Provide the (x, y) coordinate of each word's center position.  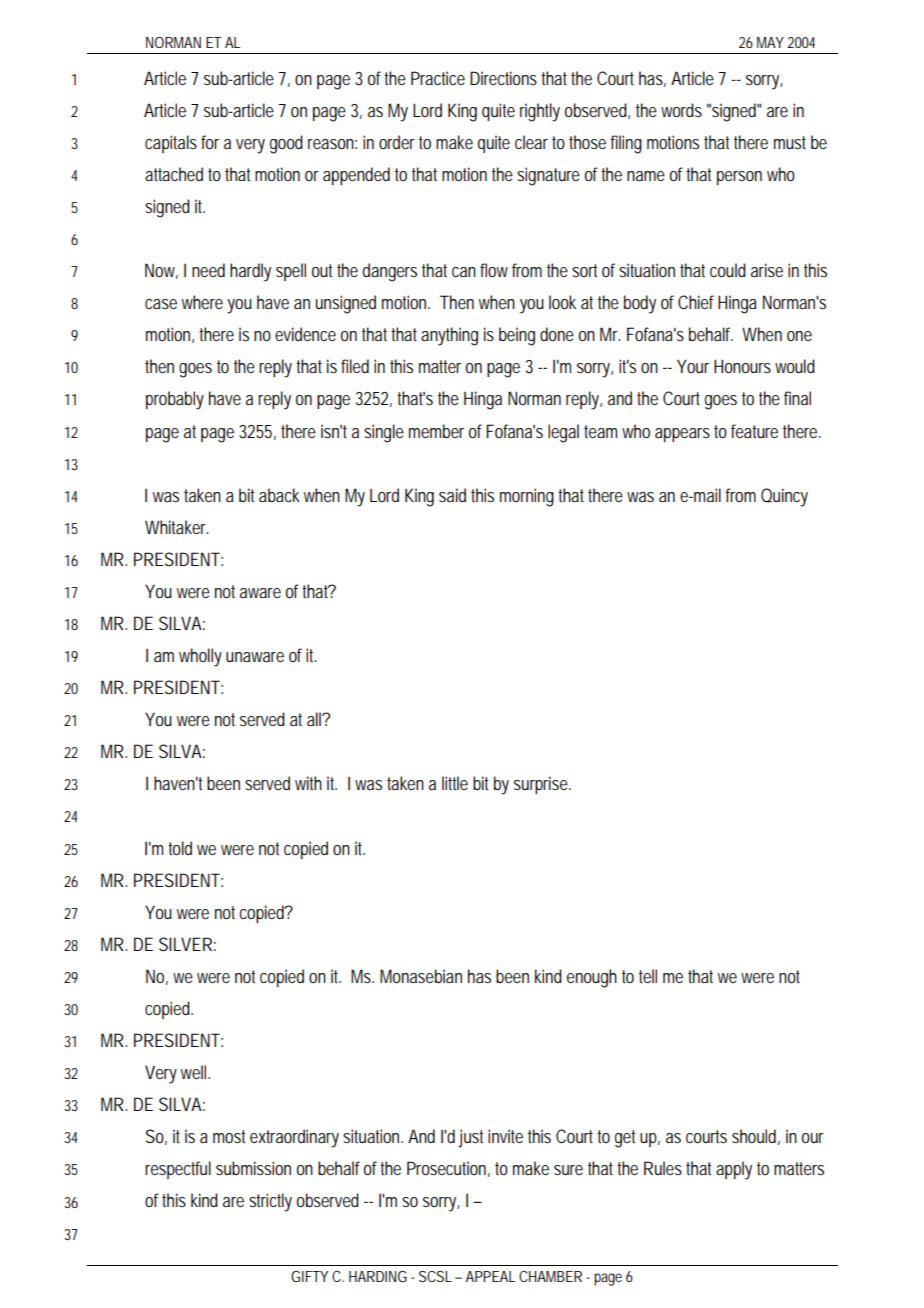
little (455, 783)
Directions (506, 78)
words (681, 110)
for (210, 142)
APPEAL (490, 1276)
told (180, 848)
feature (754, 431)
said (452, 495)
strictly (270, 1202)
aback (279, 495)
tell (648, 976)
